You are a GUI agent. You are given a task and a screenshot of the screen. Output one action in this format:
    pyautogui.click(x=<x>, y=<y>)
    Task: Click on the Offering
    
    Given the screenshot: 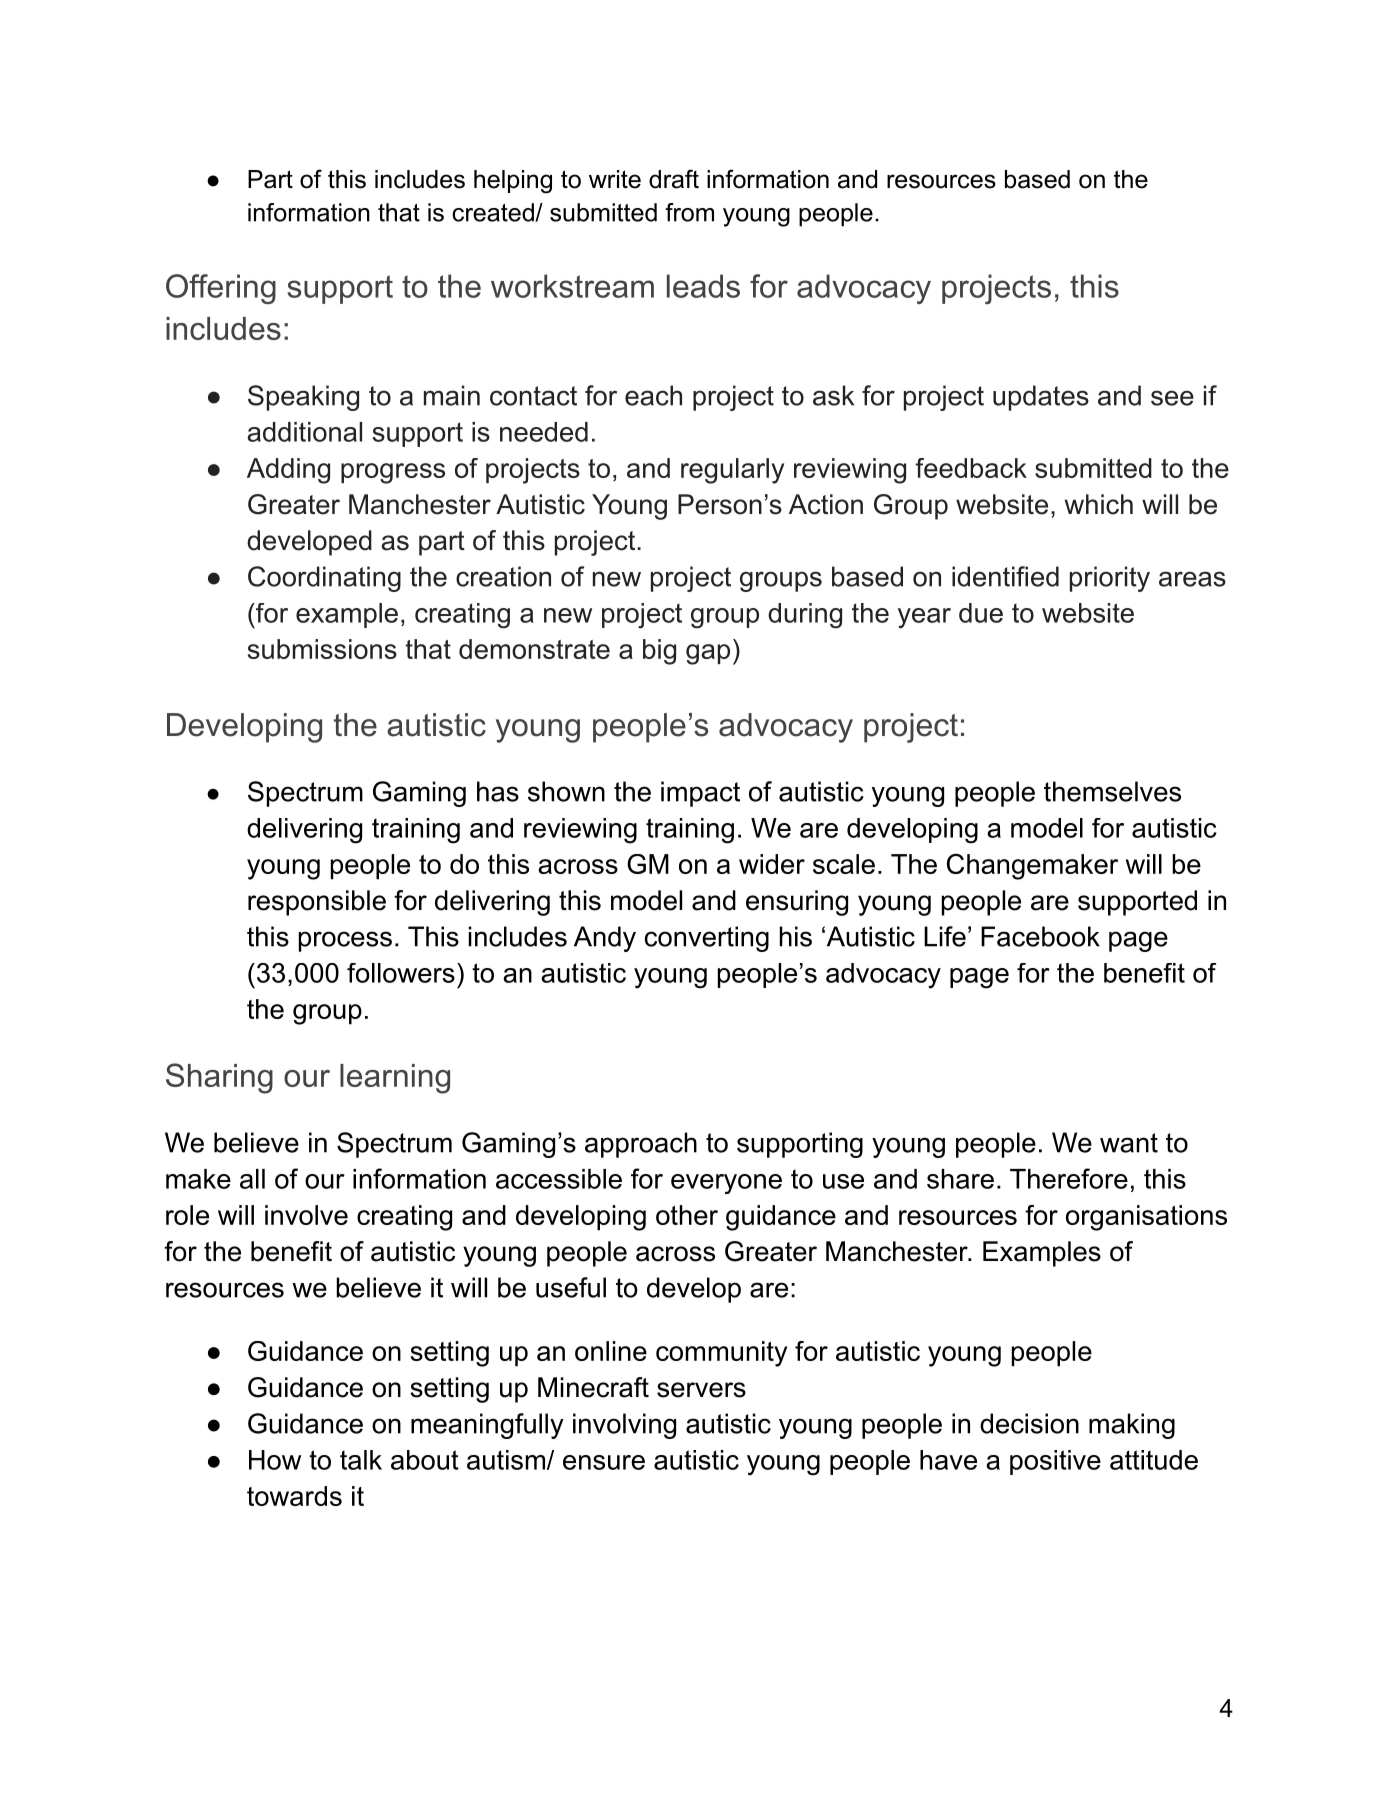 What is the action you would take?
    pyautogui.click(x=221, y=289)
